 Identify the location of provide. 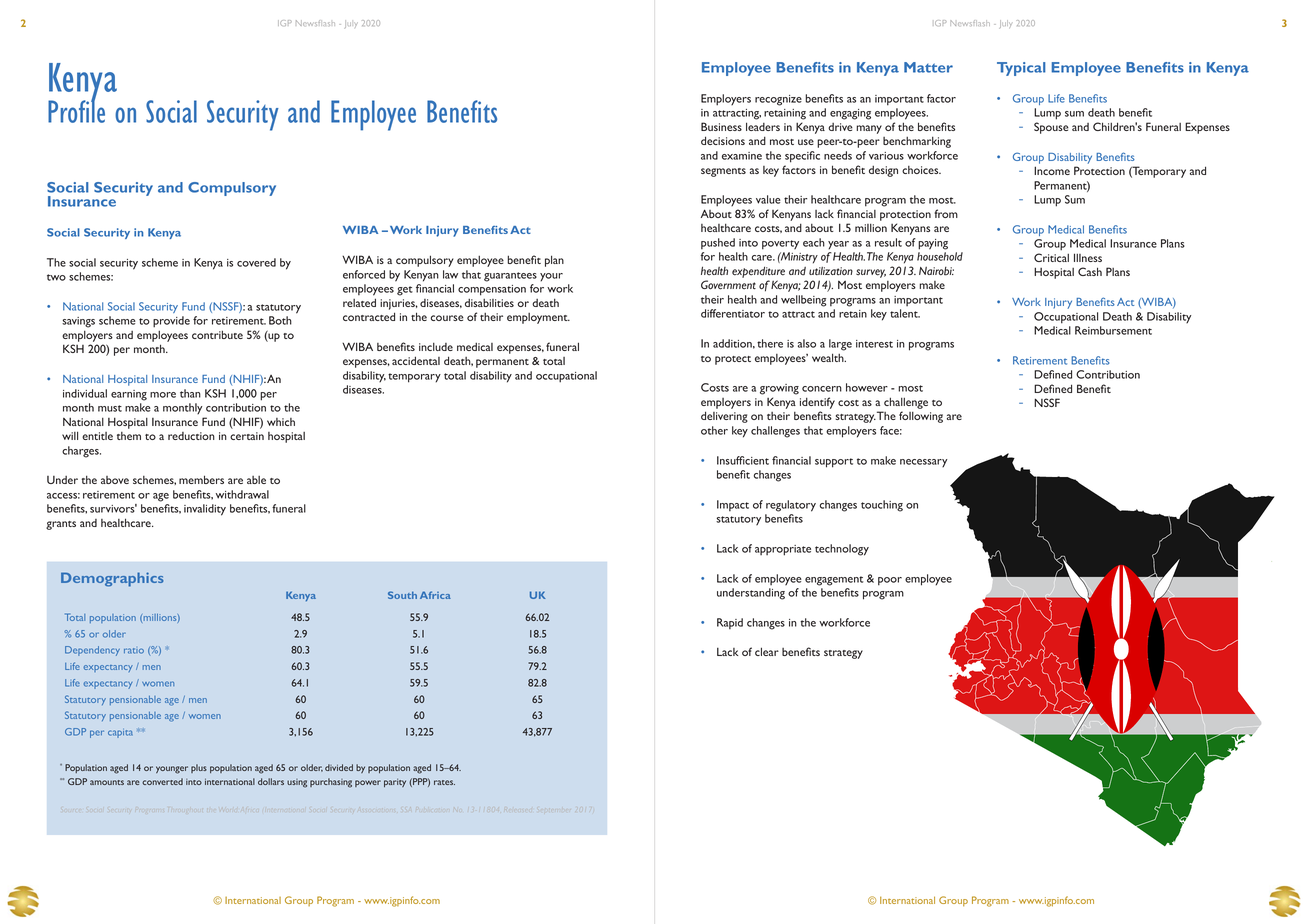
(171, 322).
